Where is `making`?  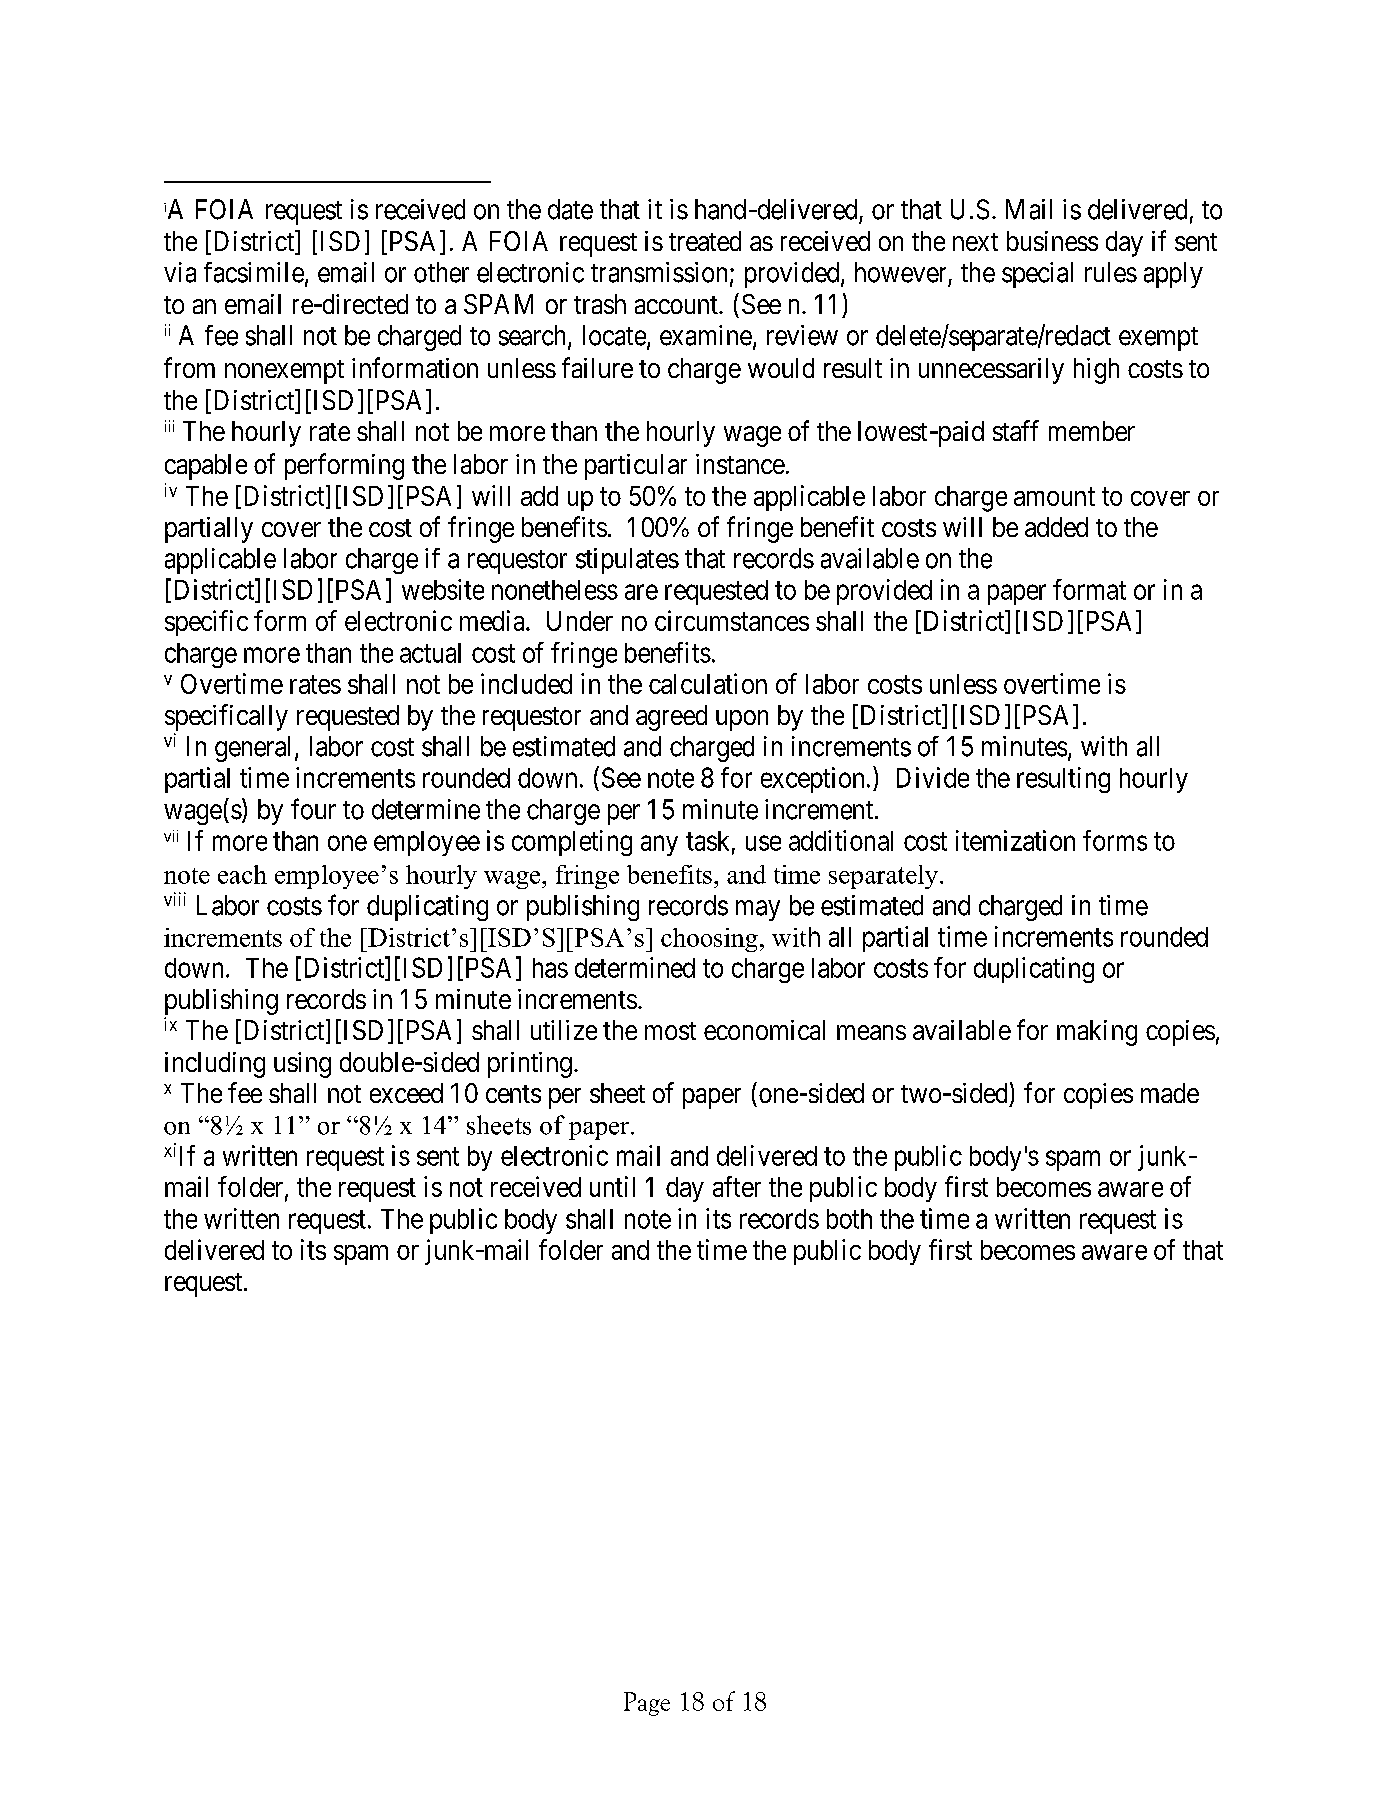 making is located at coordinates (1097, 1033).
